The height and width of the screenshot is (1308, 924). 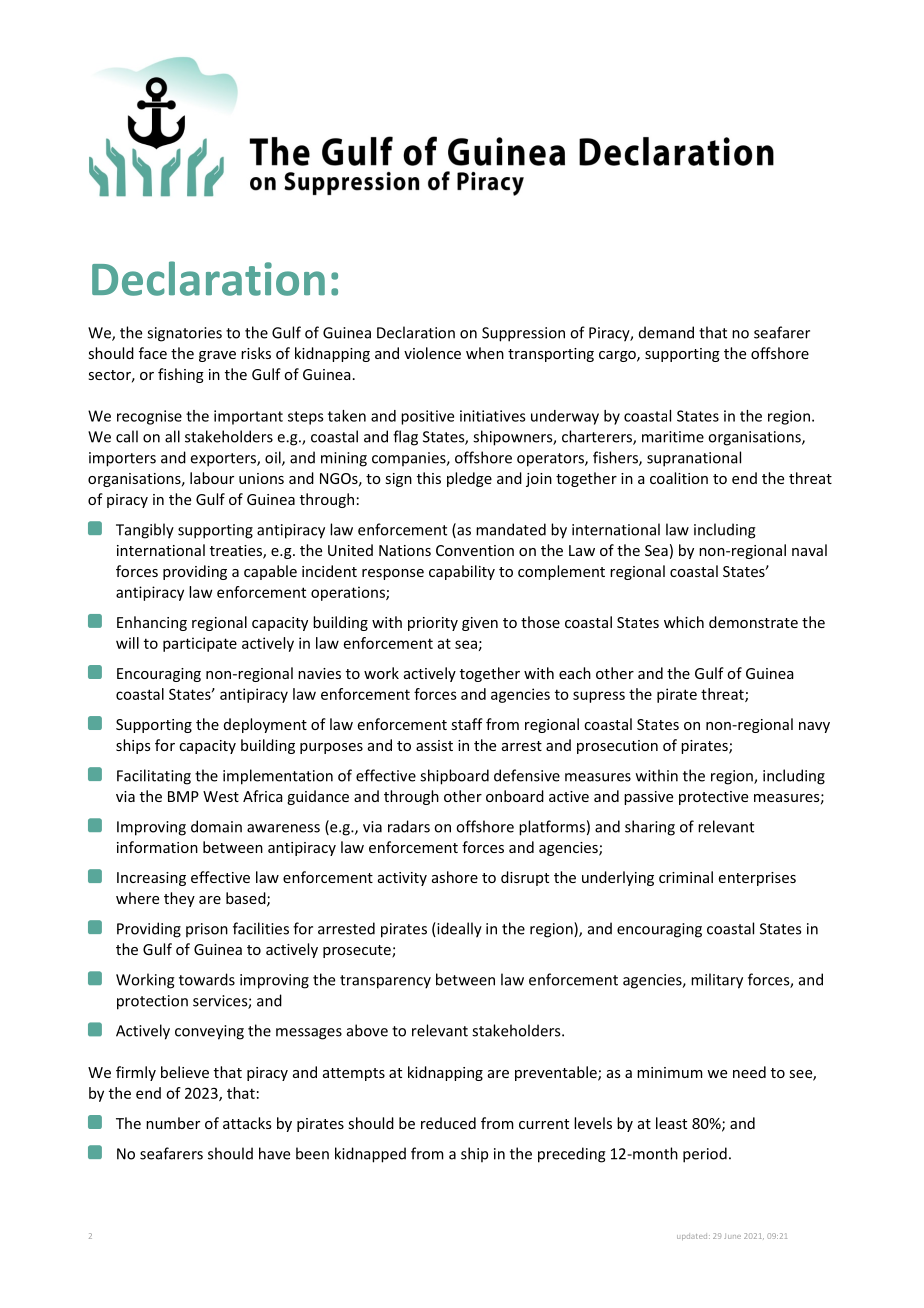 What do you see at coordinates (732, 1236) in the screenshot?
I see `June` at bounding box center [732, 1236].
